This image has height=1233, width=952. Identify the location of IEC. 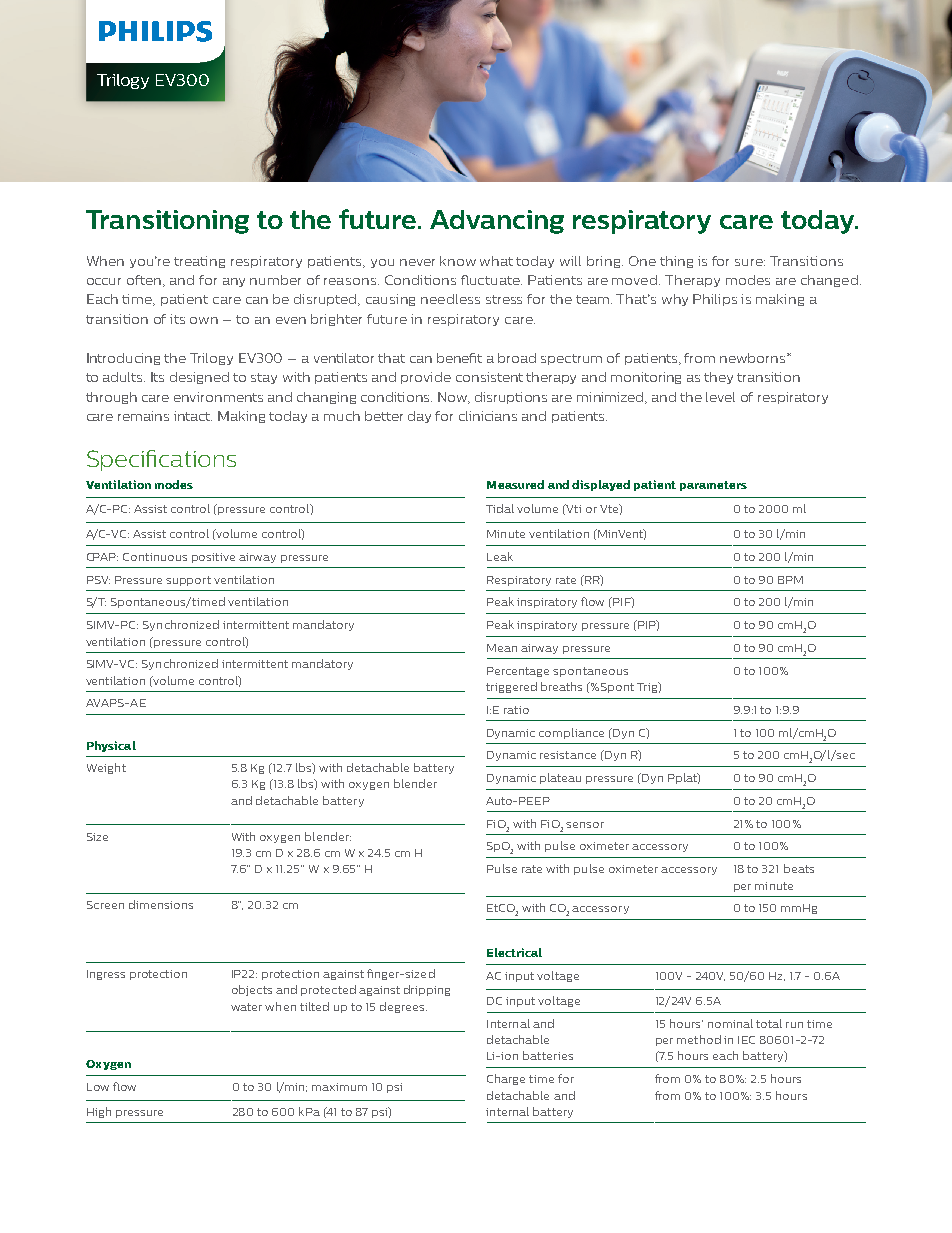
(746, 1040).
